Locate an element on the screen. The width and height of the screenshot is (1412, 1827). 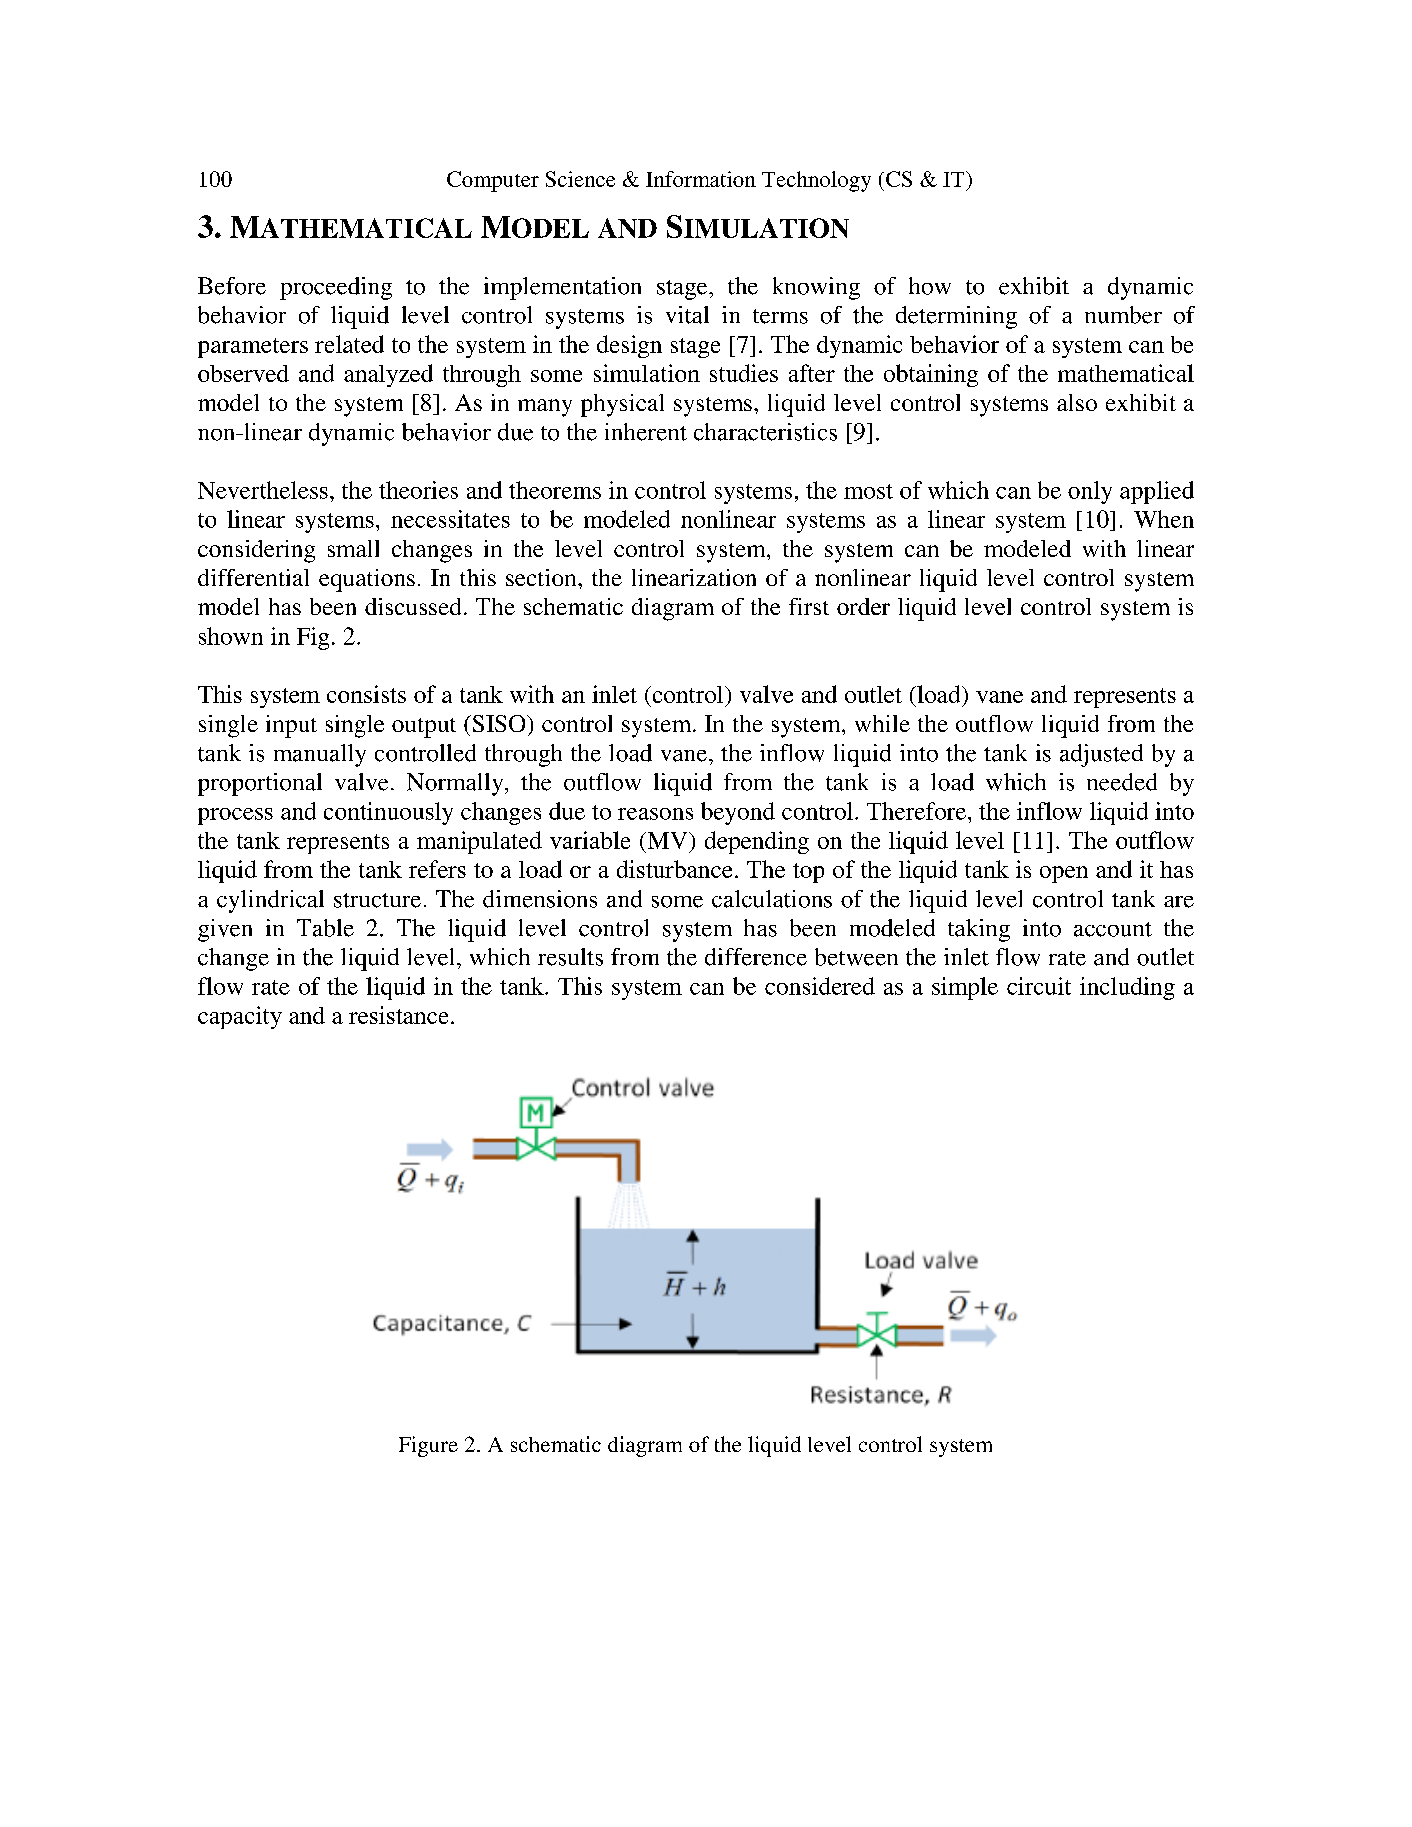
beyond is located at coordinates (738, 813).
